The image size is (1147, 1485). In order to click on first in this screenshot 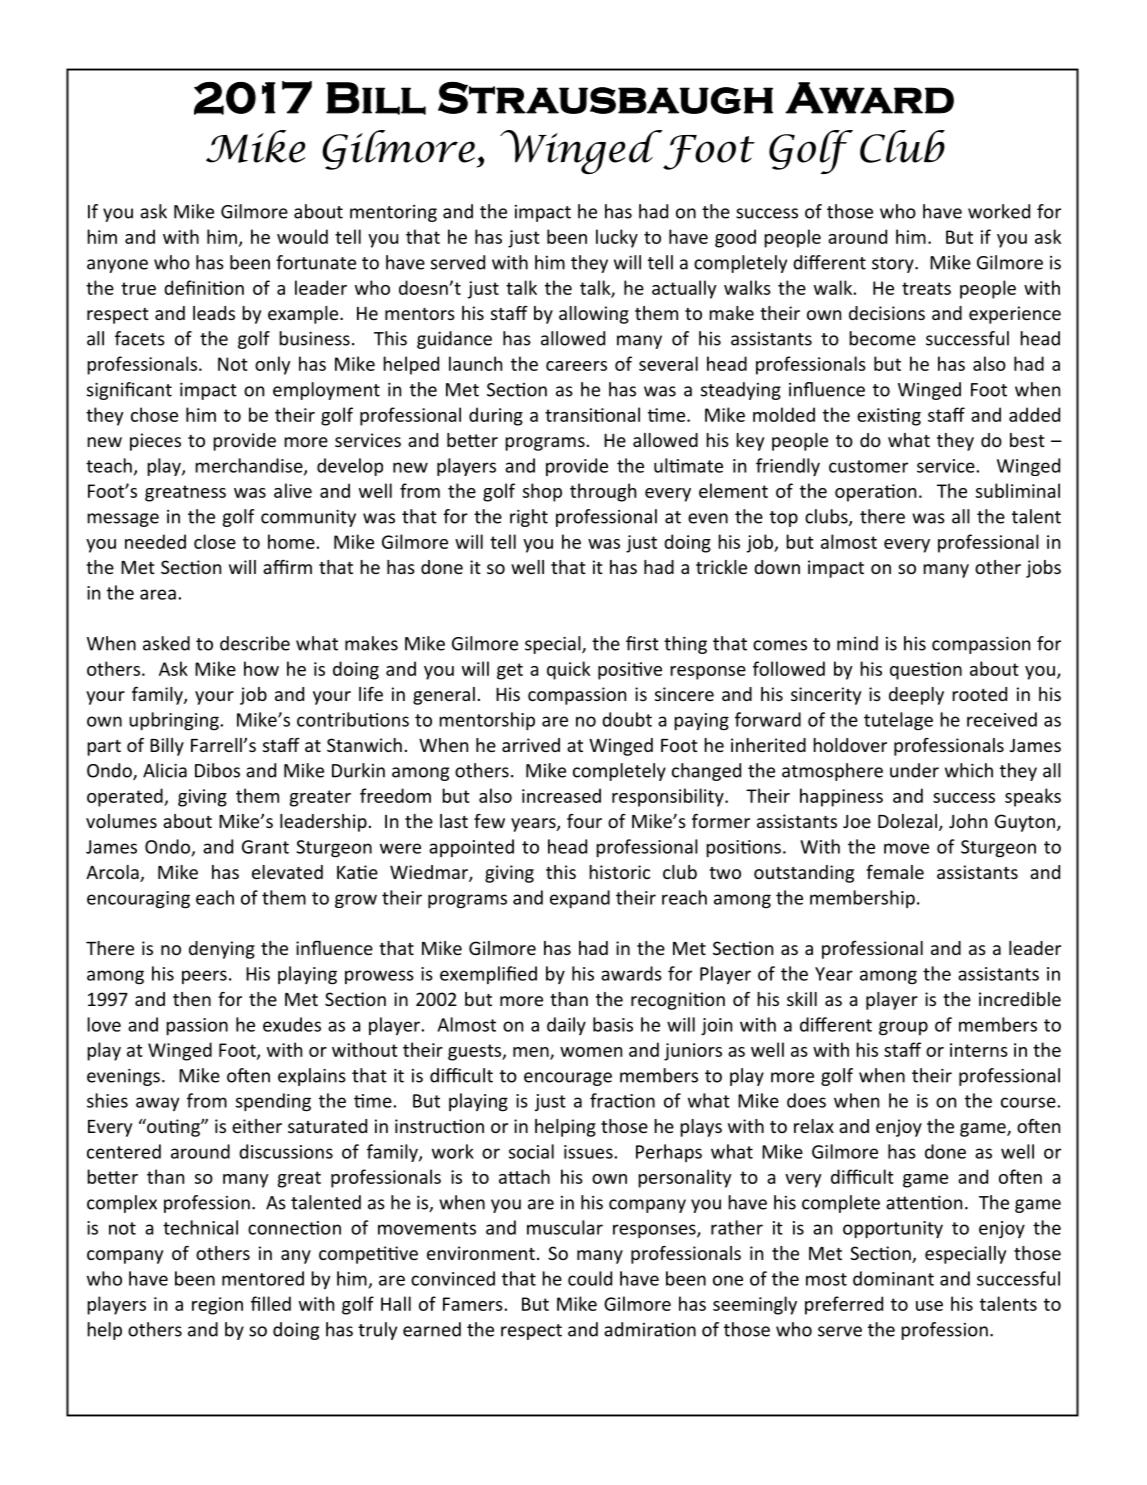, I will do `click(642, 643)`.
